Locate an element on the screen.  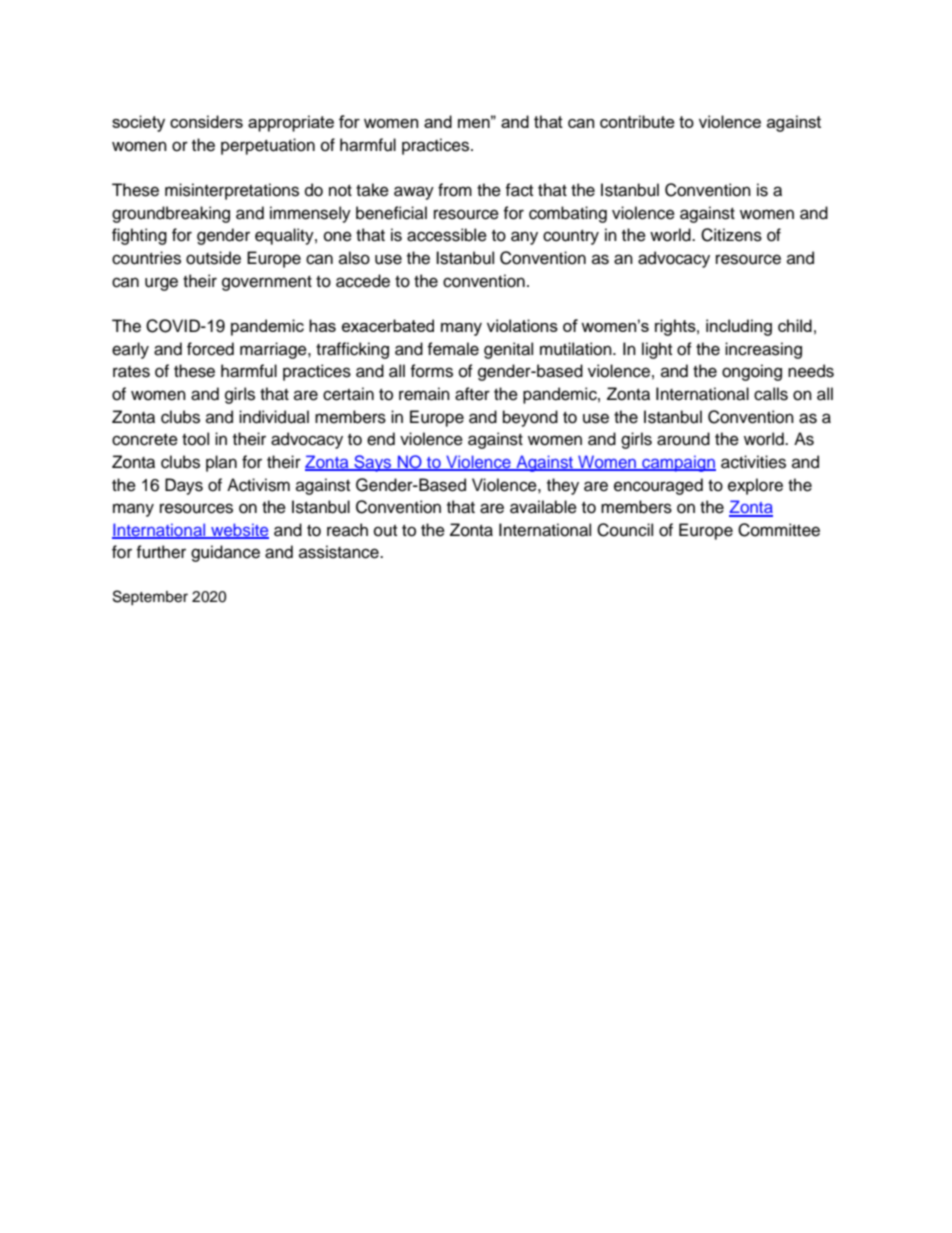
forced is located at coordinates (210, 349).
